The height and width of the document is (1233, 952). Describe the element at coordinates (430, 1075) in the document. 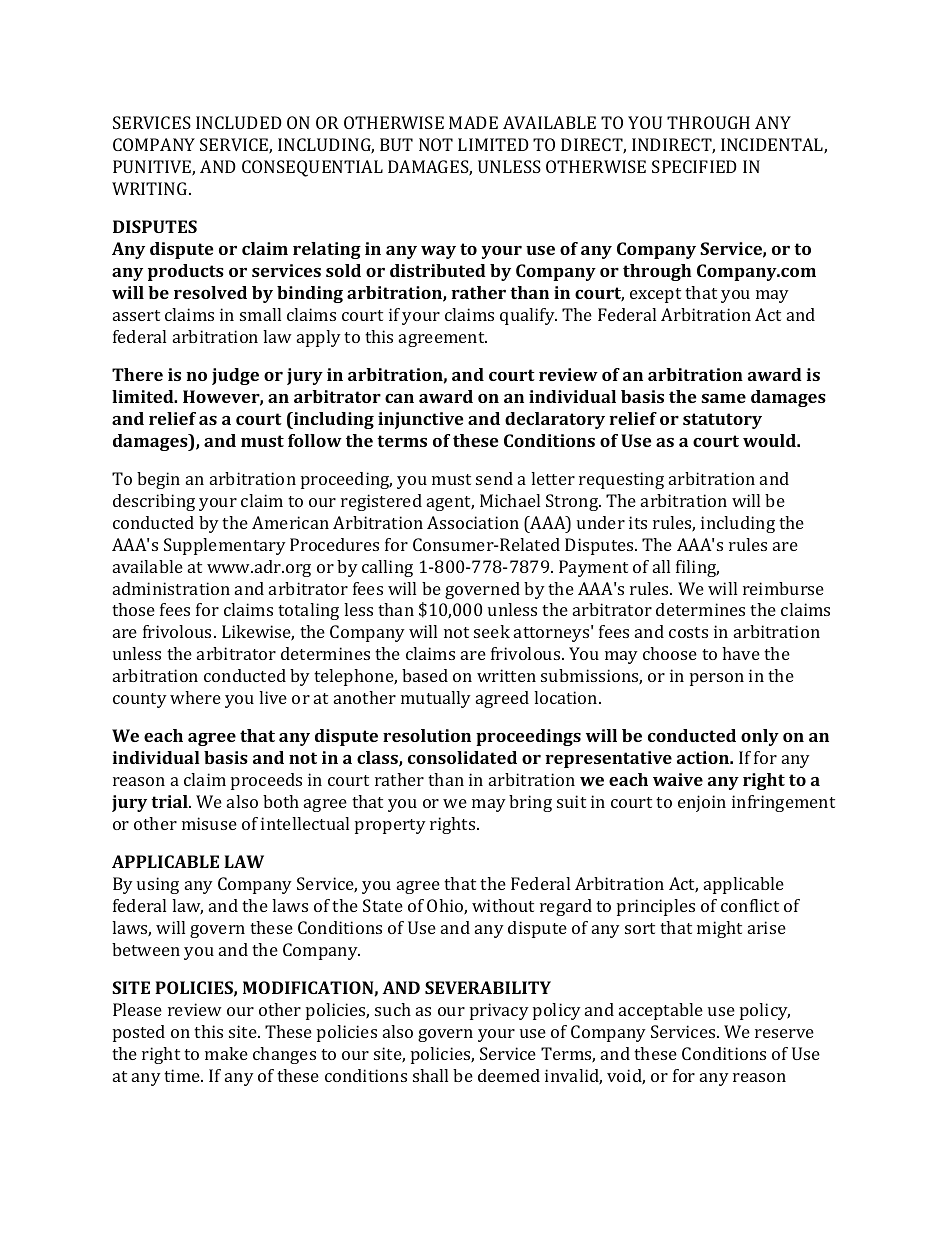

I see `shall` at that location.
